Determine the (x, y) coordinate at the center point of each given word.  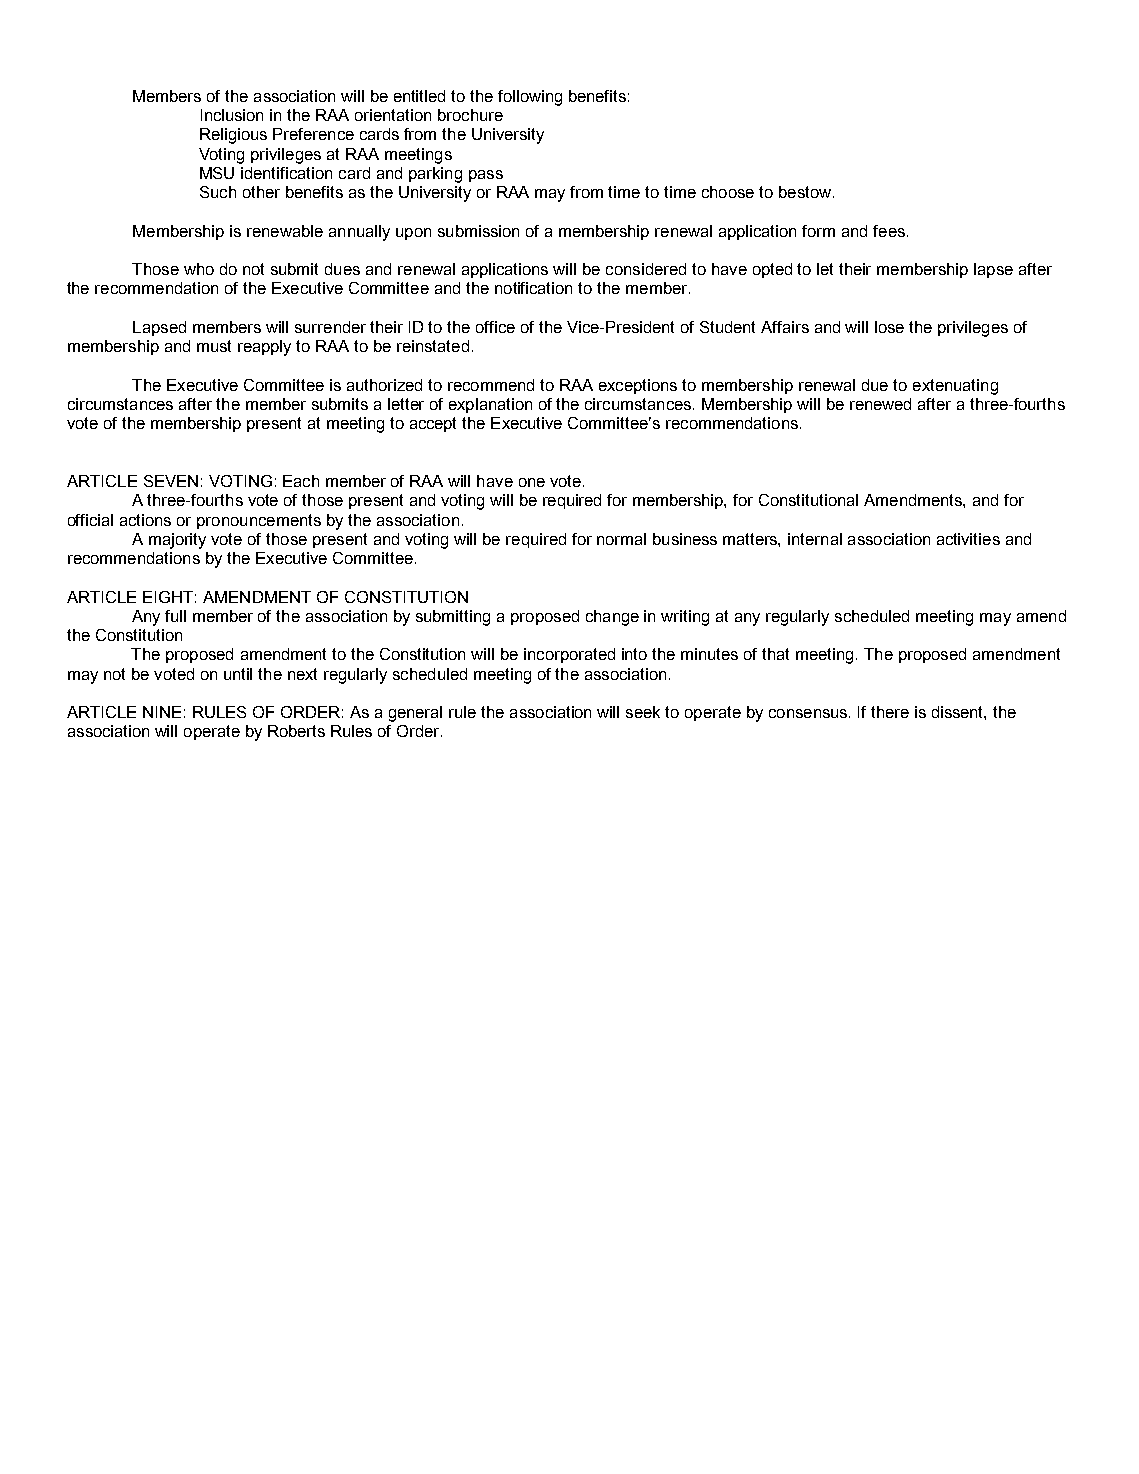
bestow (806, 192)
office (495, 327)
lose (889, 327)
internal (815, 539)
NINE (162, 712)
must (214, 346)
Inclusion (232, 115)
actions (145, 520)
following (530, 98)
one (532, 482)
